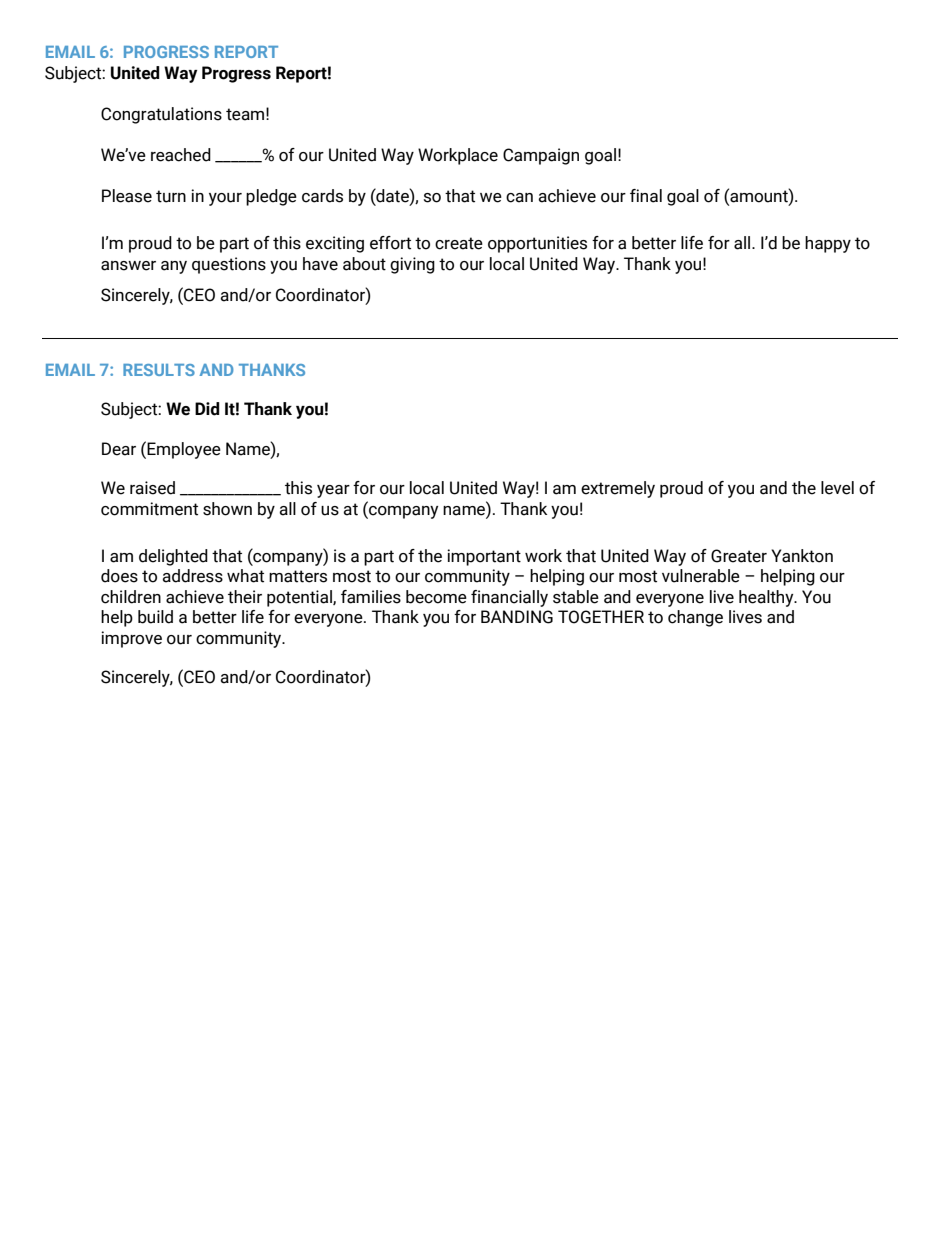 The width and height of the screenshot is (952, 1233). Describe the element at coordinates (541, 156) in the screenshot. I see `Campaign` at that location.
